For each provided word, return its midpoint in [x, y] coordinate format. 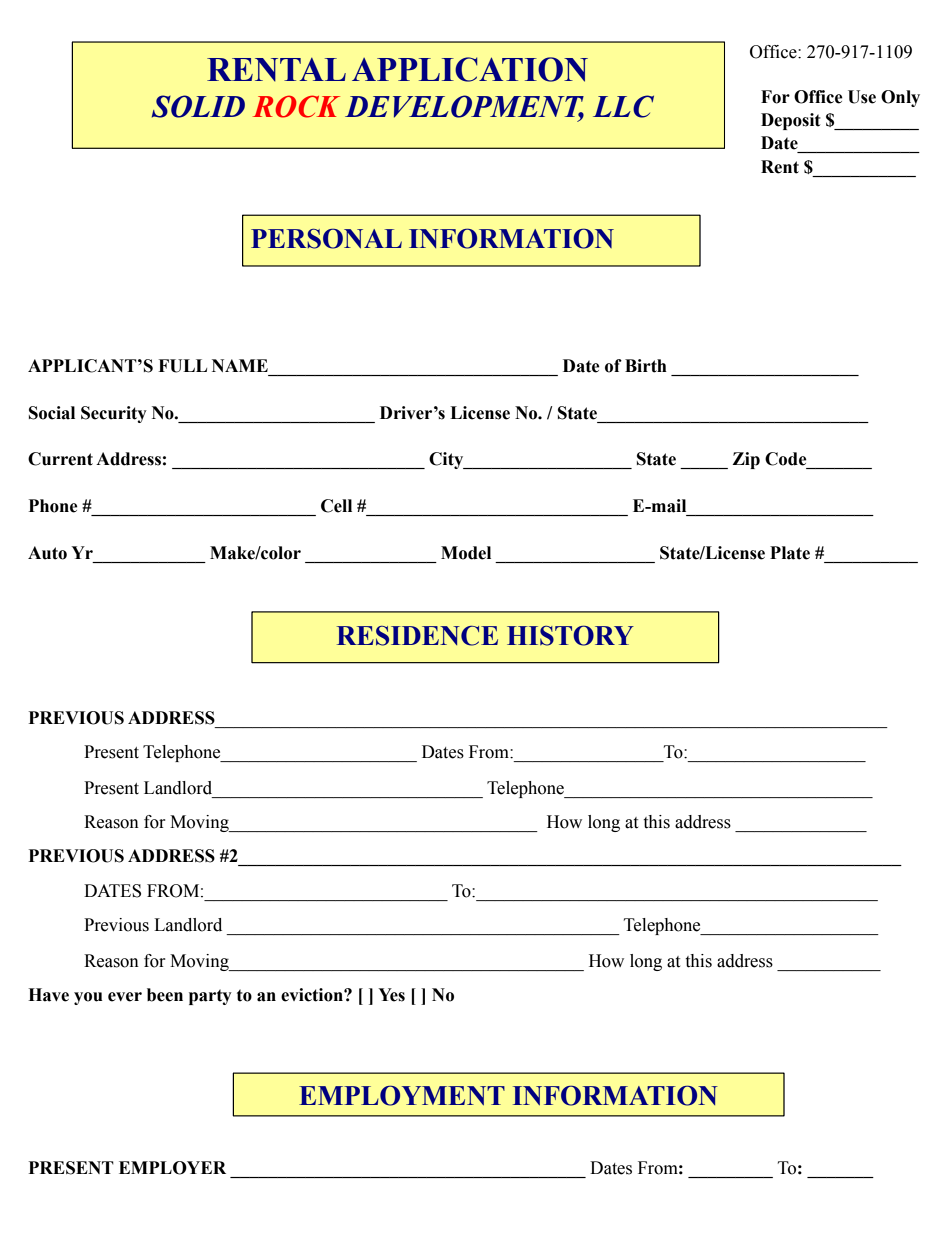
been [165, 995]
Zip [746, 460]
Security [114, 414]
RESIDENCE [417, 636]
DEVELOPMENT [464, 107]
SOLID [198, 106]
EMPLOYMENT [402, 1095]
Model [466, 553]
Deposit [791, 121]
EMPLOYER [172, 1168]
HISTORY [570, 635]
